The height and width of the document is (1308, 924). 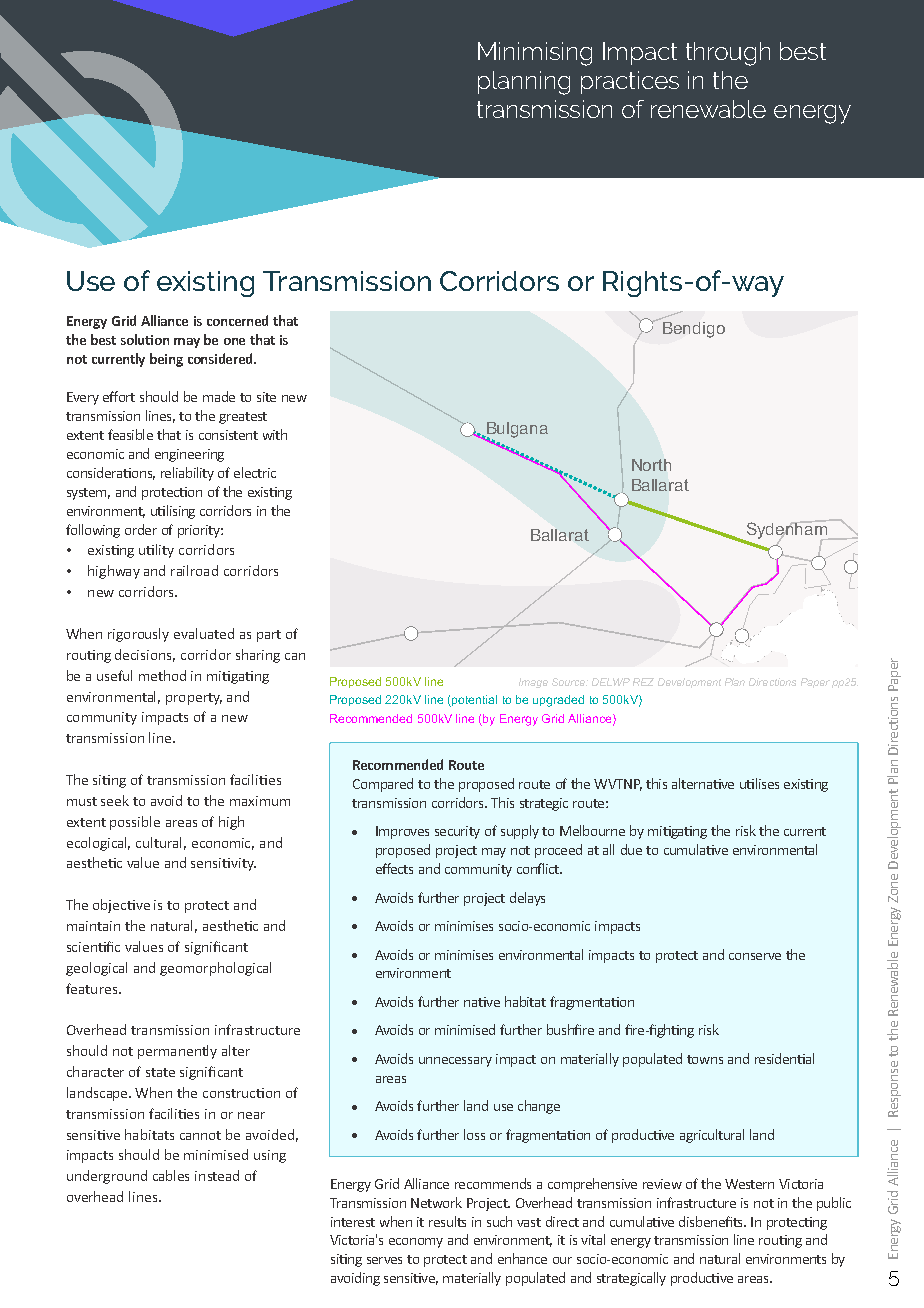 What do you see at coordinates (237, 320) in the document?
I see `concerned` at bounding box center [237, 320].
